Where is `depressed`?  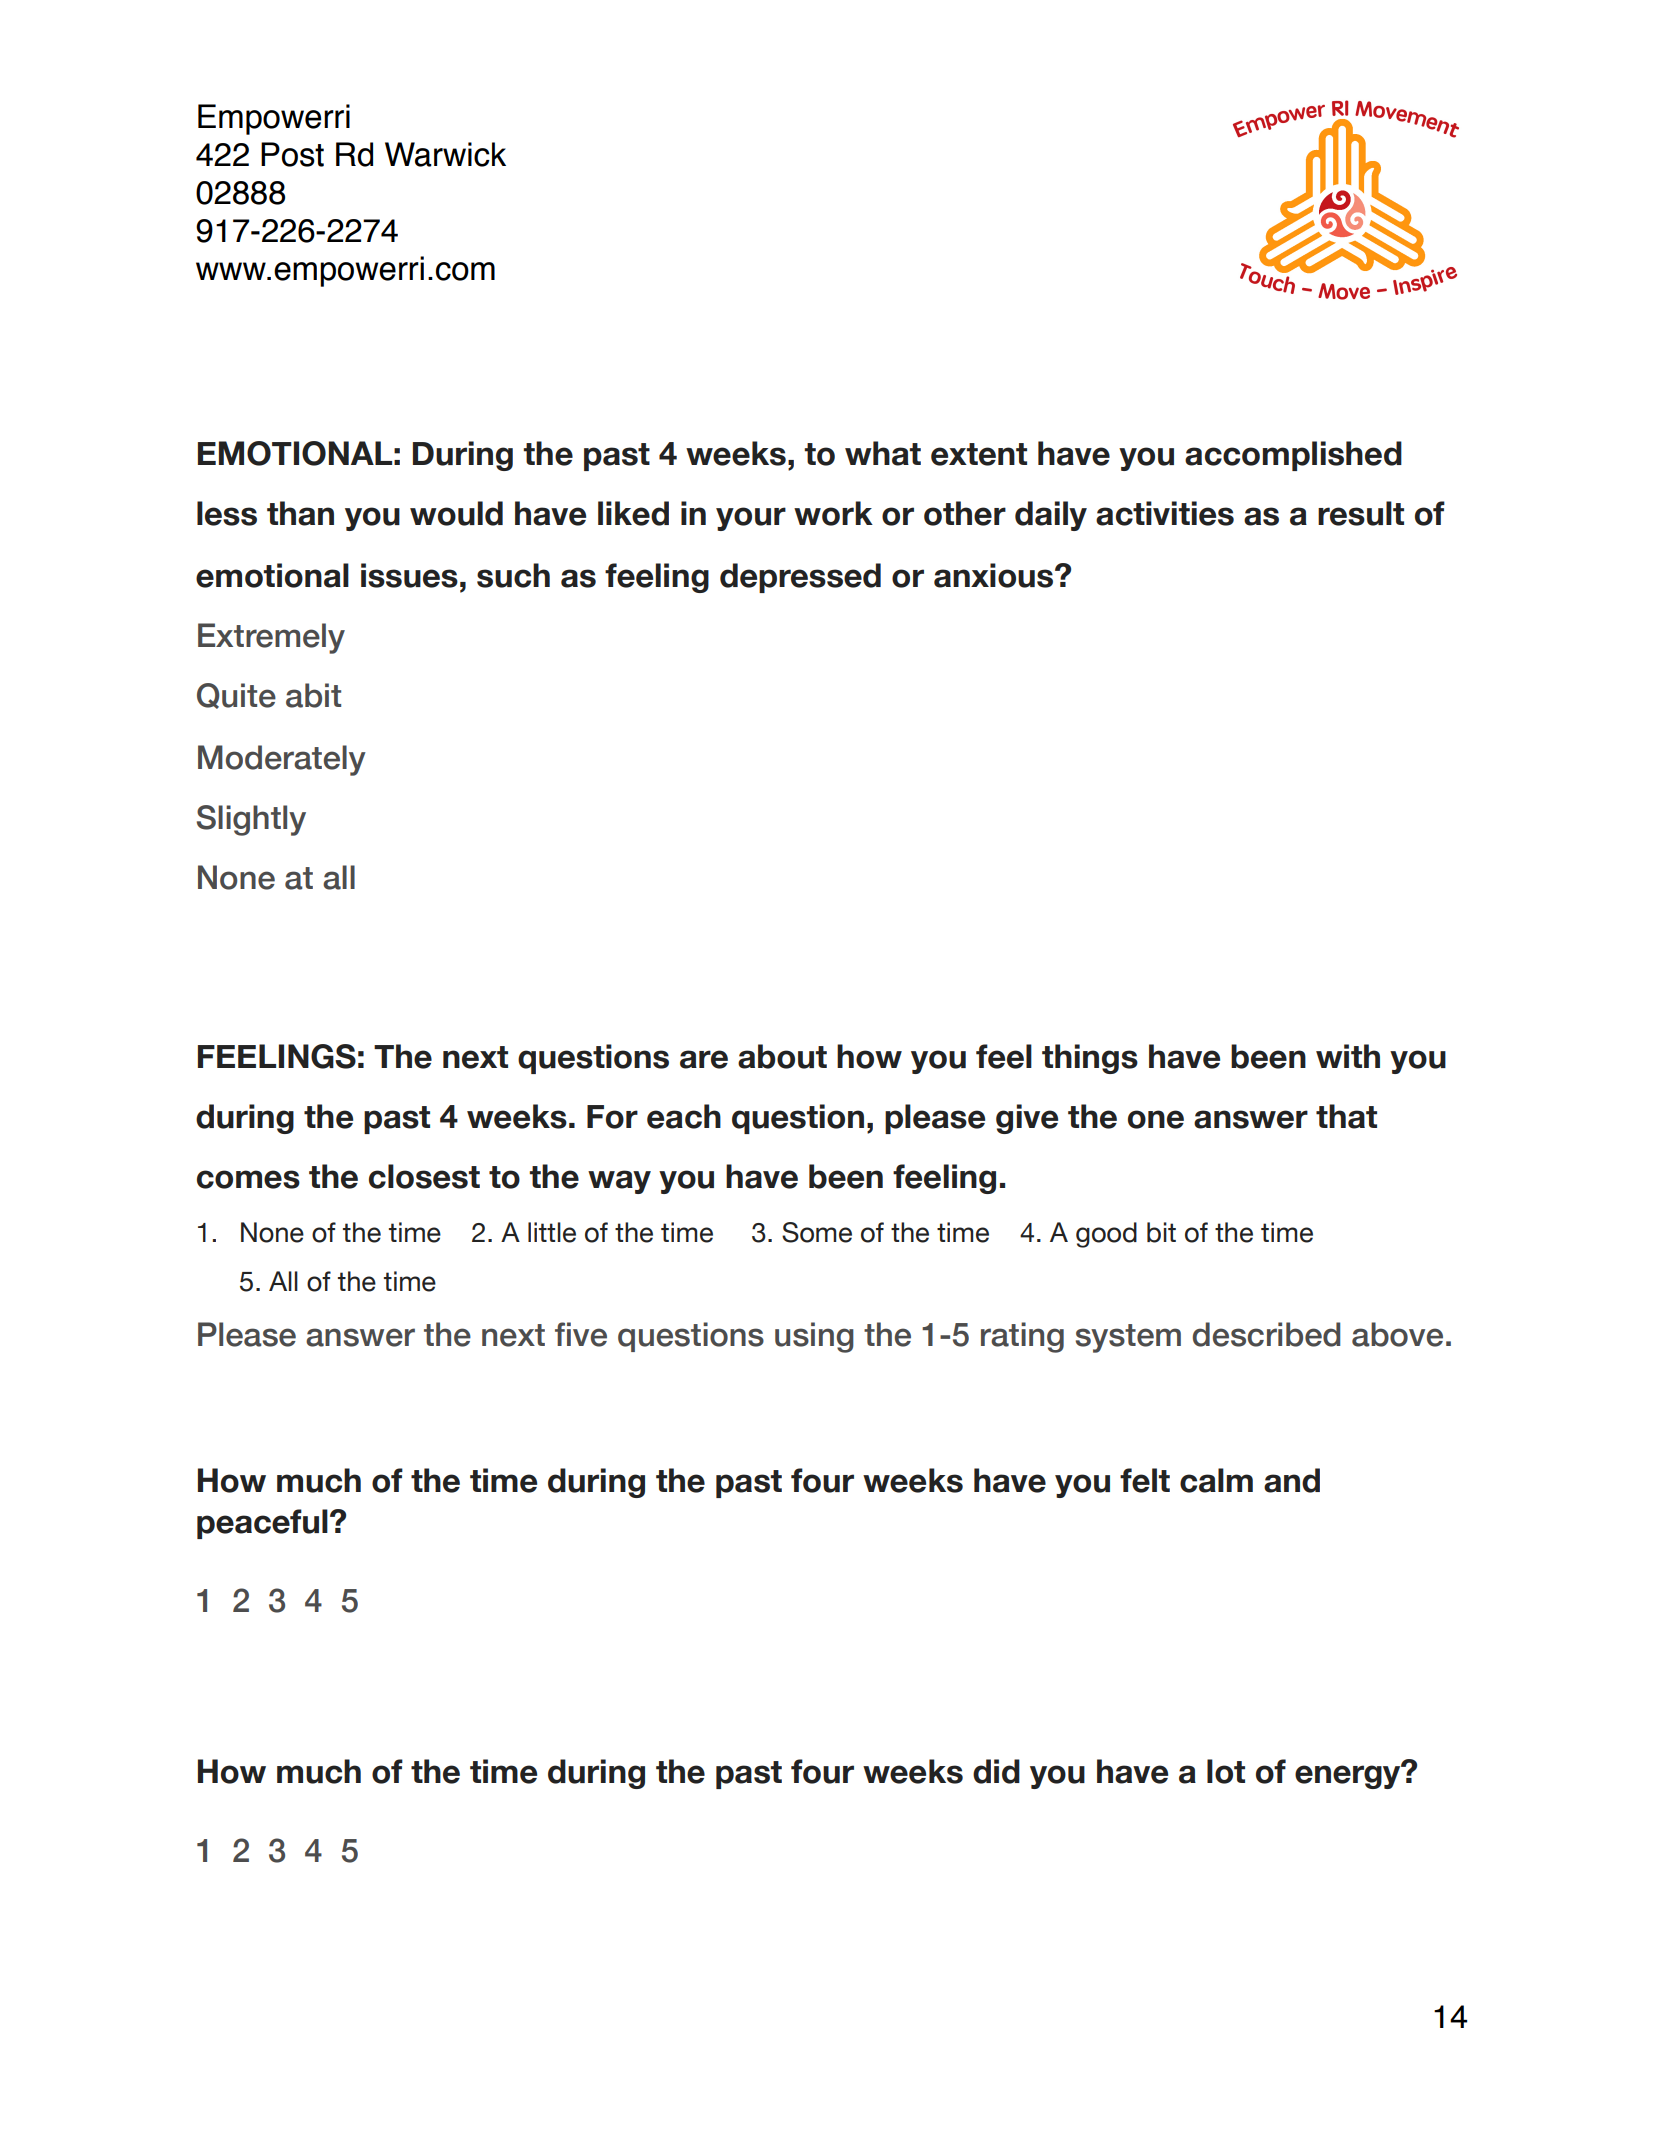 depressed is located at coordinates (800, 578).
